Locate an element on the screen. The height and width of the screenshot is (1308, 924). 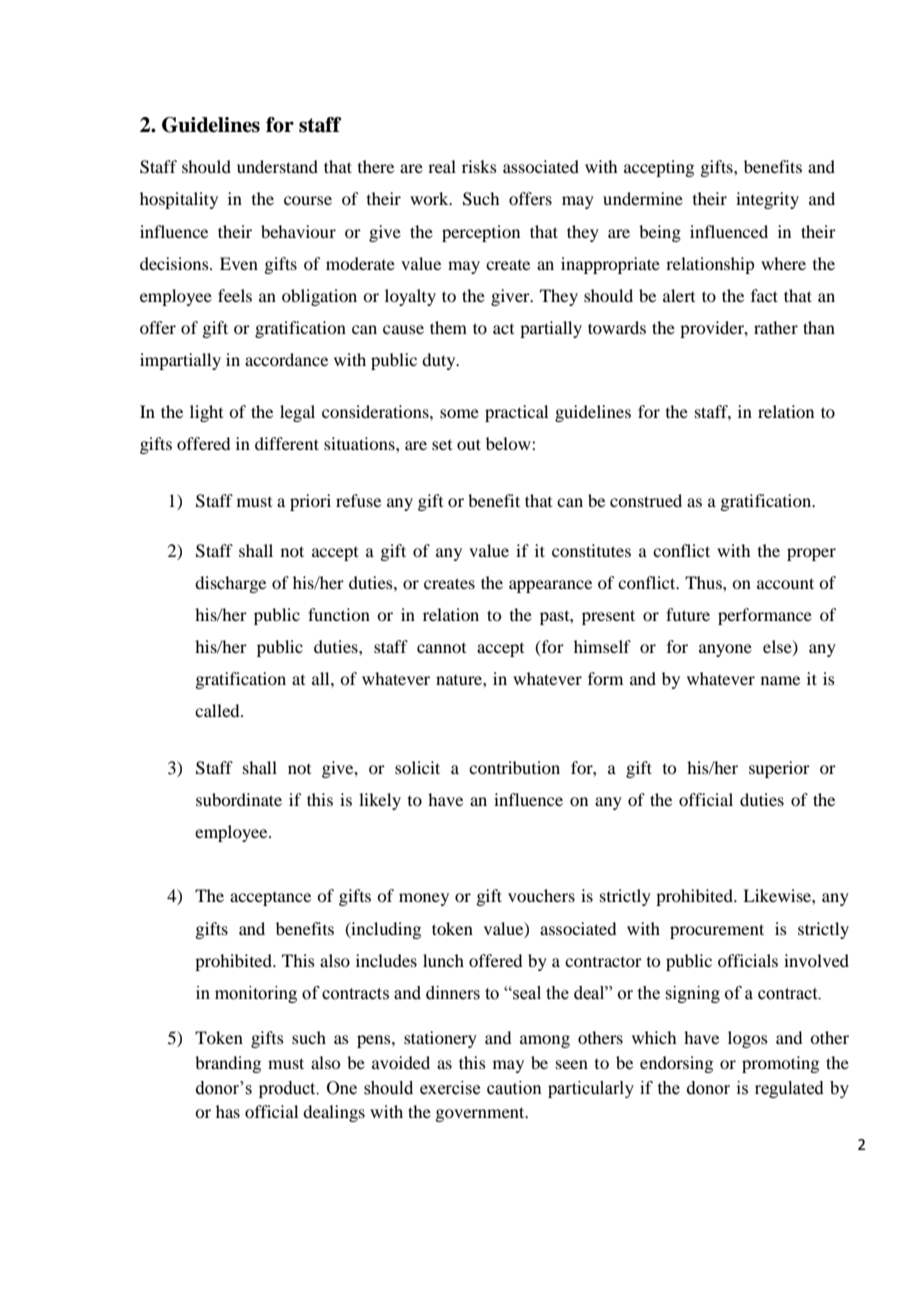
vouchers is located at coordinates (541, 895).
